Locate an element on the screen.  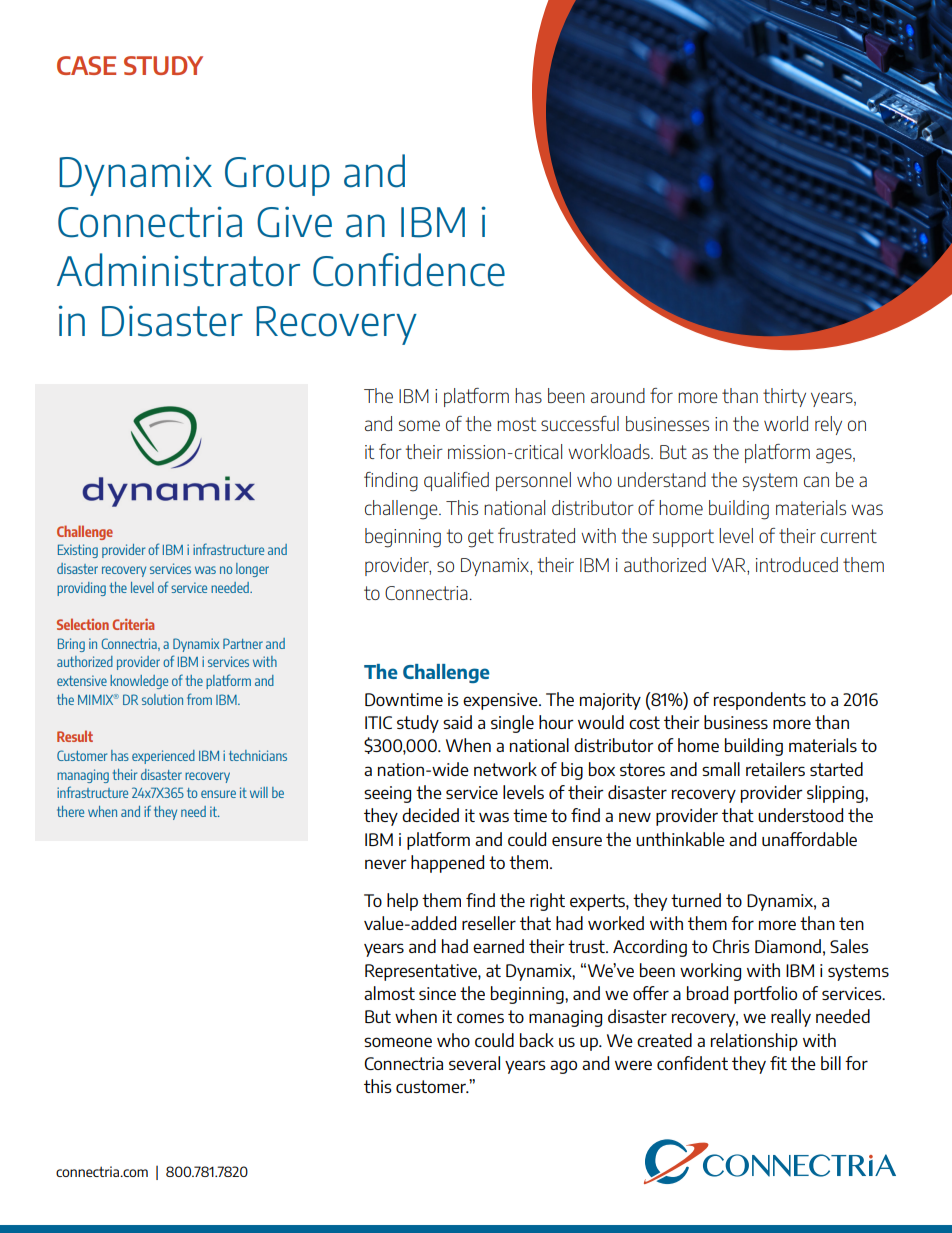
longer is located at coordinates (252, 570).
